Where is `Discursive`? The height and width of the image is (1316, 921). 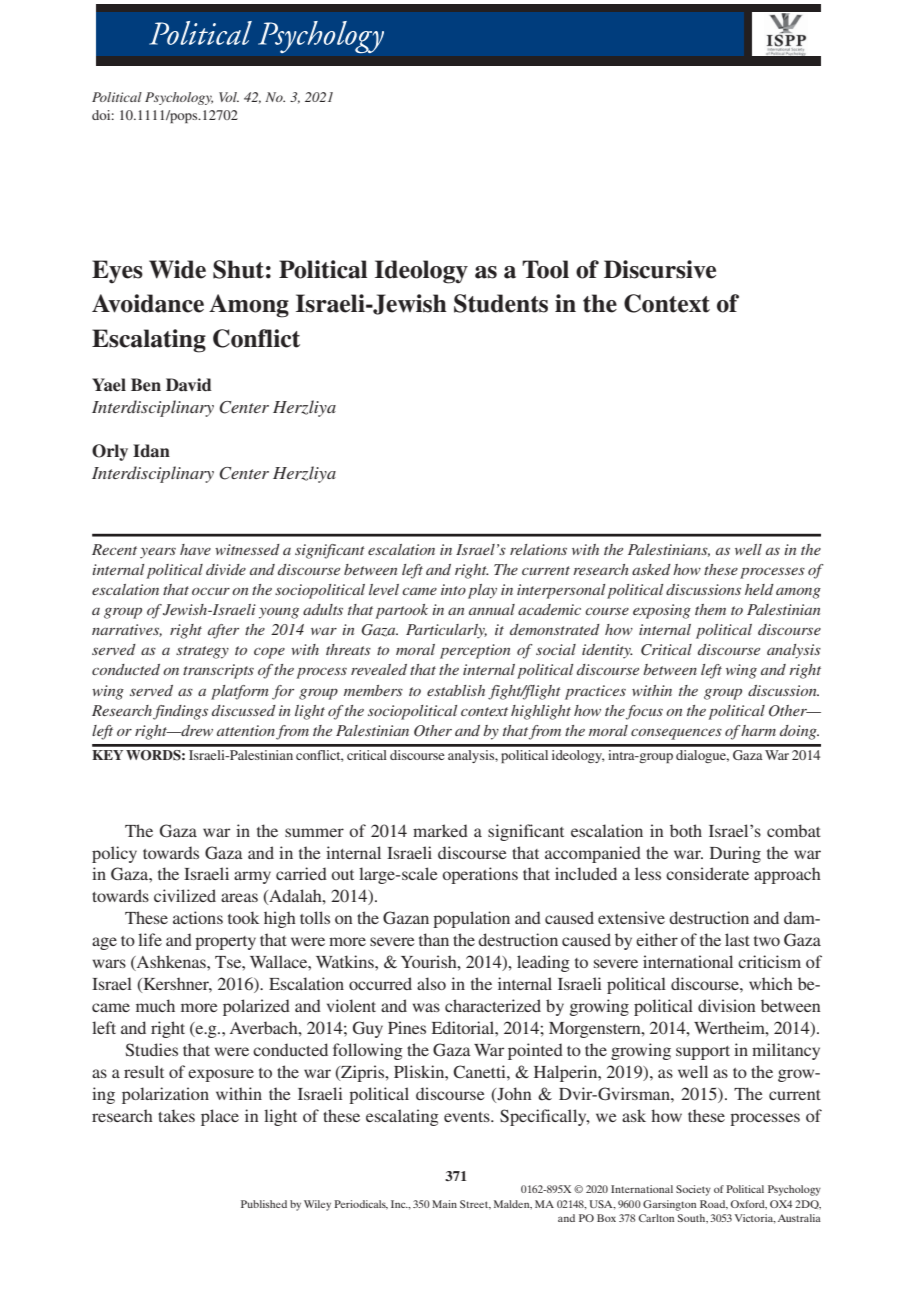
Discursive is located at coordinates (660, 269).
